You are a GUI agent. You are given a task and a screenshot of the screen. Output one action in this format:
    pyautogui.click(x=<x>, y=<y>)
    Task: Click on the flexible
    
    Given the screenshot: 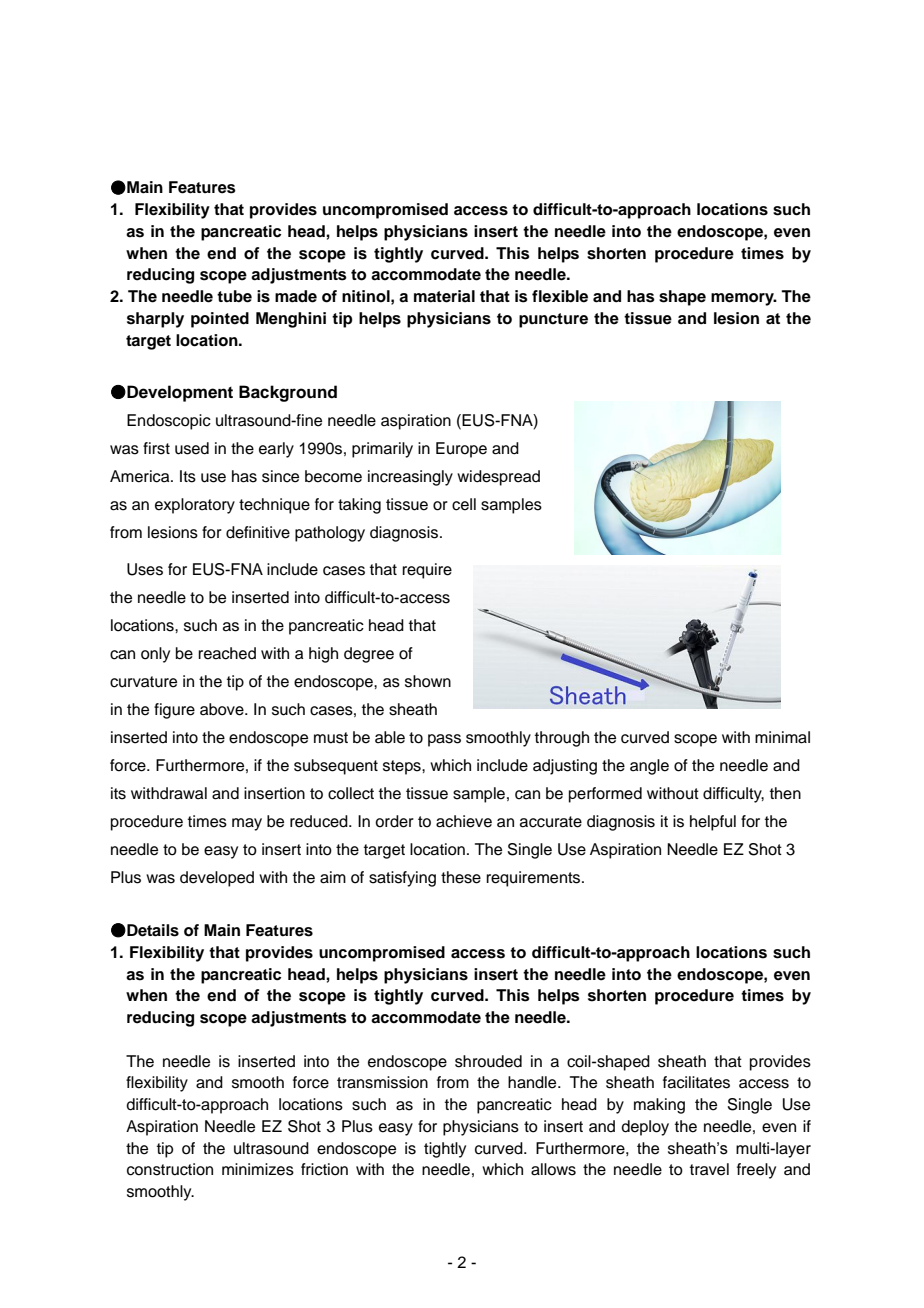 What is the action you would take?
    pyautogui.click(x=560, y=296)
